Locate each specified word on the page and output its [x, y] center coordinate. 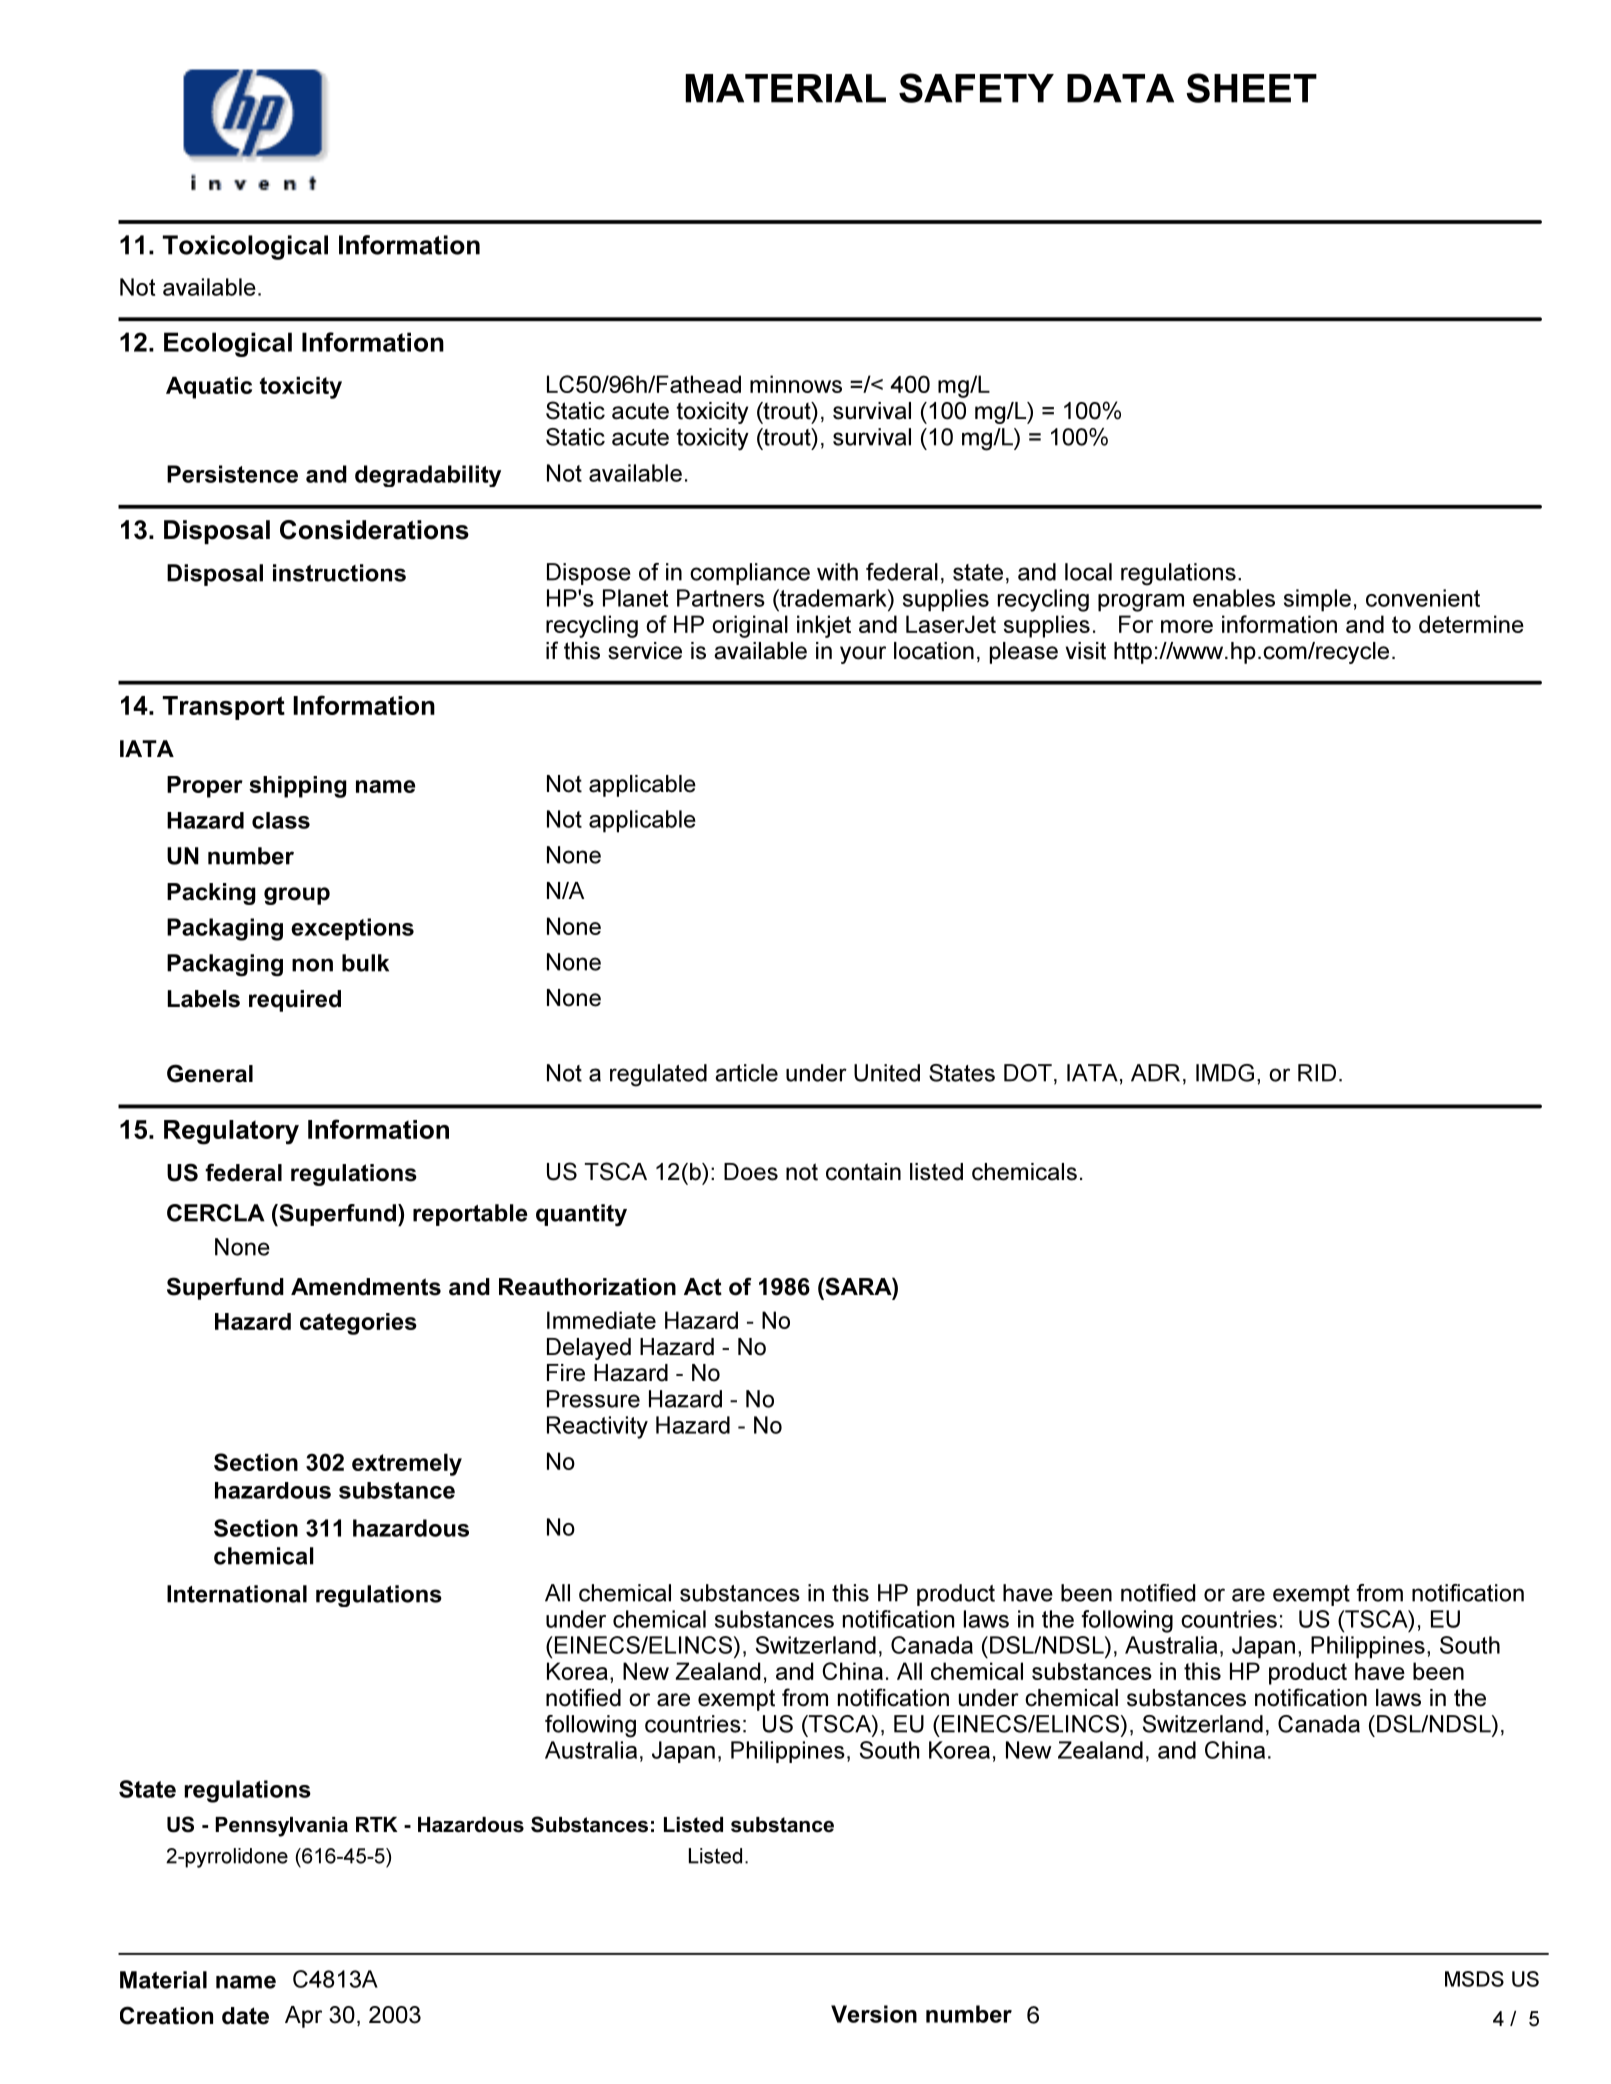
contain [863, 1172]
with [837, 572]
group [297, 896]
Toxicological [245, 247]
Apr [303, 2017]
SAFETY [976, 88]
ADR [1155, 1073]
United [887, 1073]
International [237, 1594]
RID [1317, 1073]
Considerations [374, 530]
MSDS [1474, 1979]
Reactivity [597, 1427]
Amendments [366, 1287]
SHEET [1251, 88]
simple [1317, 600]
